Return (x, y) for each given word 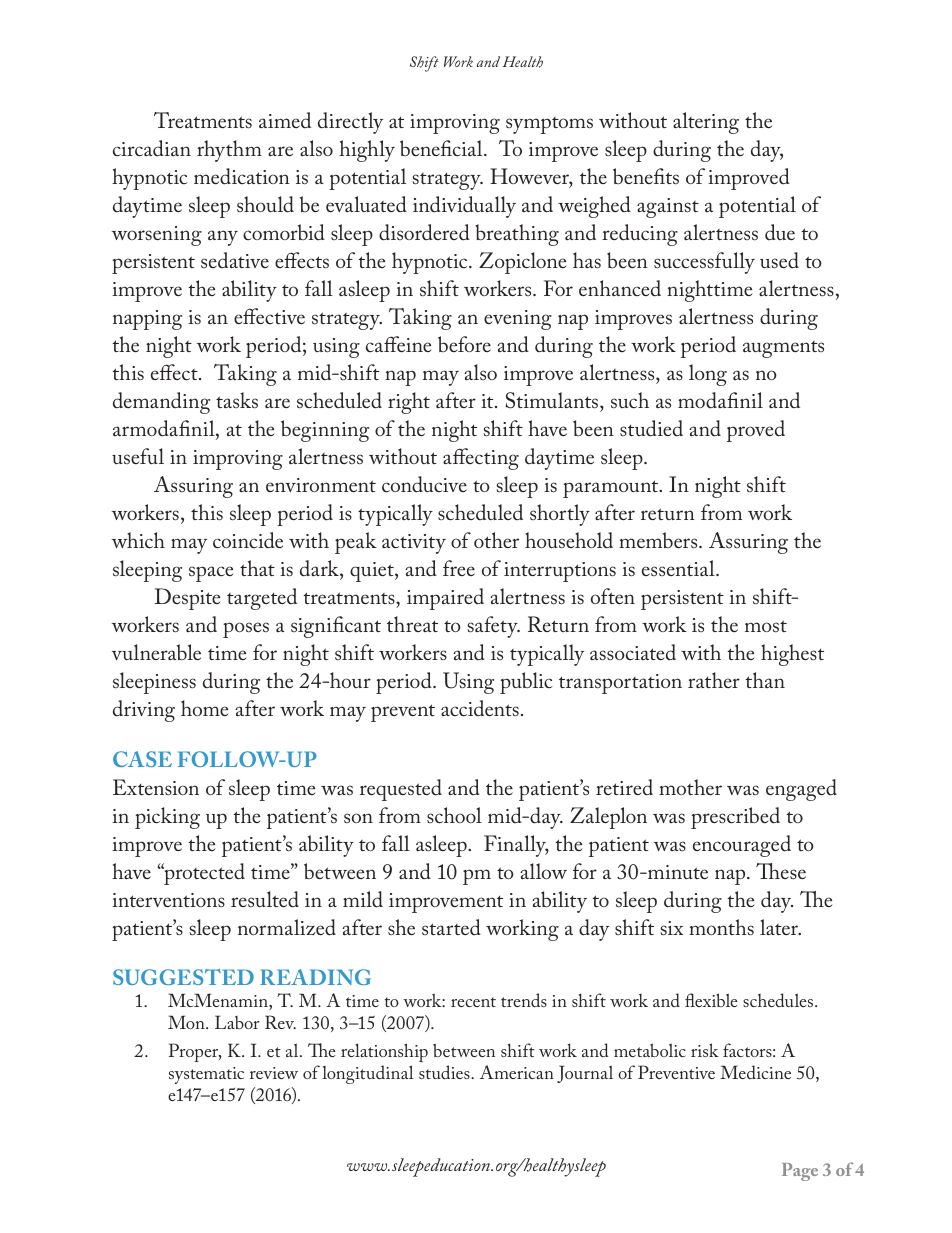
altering (706, 123)
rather (714, 680)
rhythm (229, 151)
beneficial (442, 148)
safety (493, 627)
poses (246, 630)
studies (445, 1072)
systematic (206, 1075)
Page (800, 1172)
